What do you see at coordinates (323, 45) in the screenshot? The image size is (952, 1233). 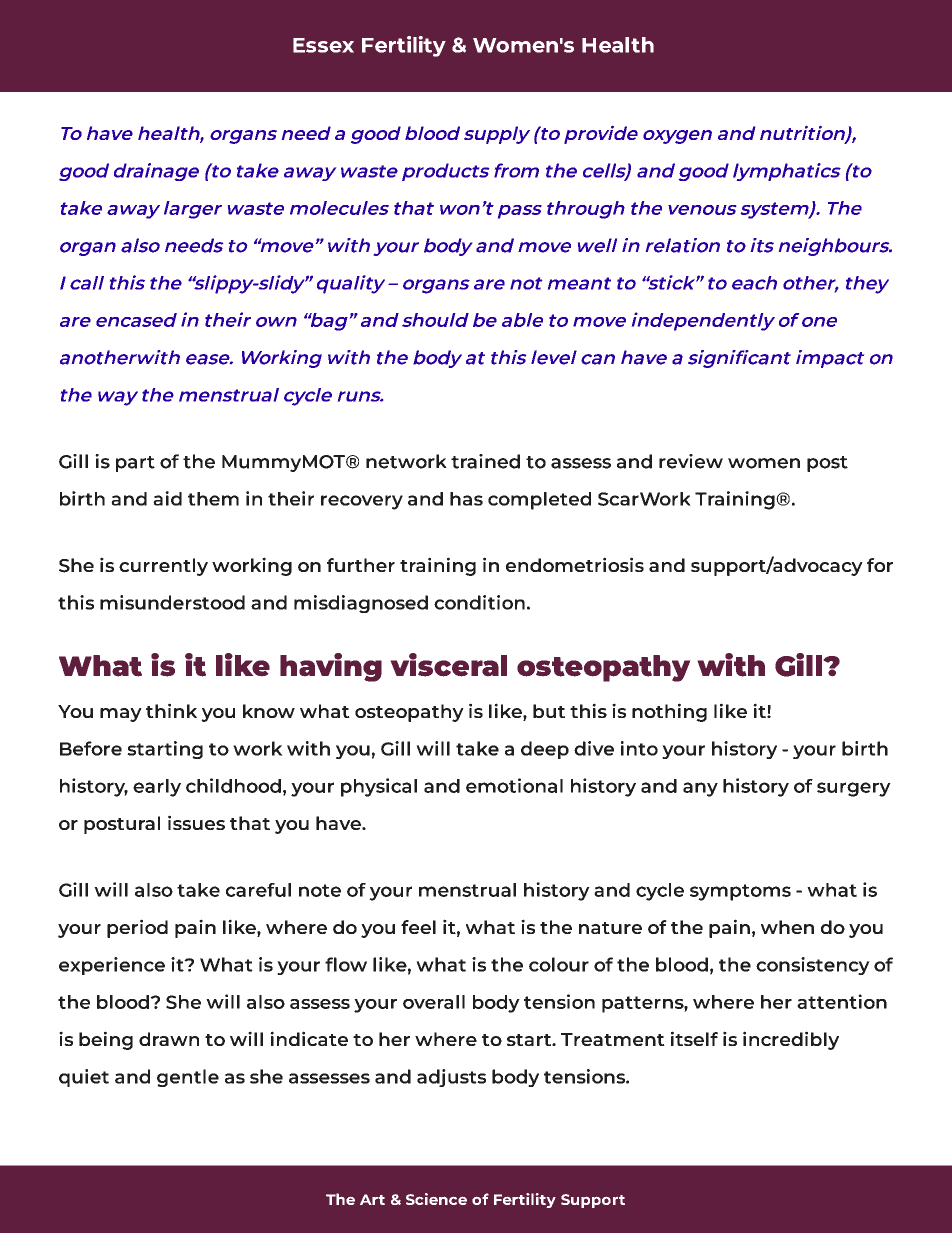 I see `Essex` at bounding box center [323, 45].
